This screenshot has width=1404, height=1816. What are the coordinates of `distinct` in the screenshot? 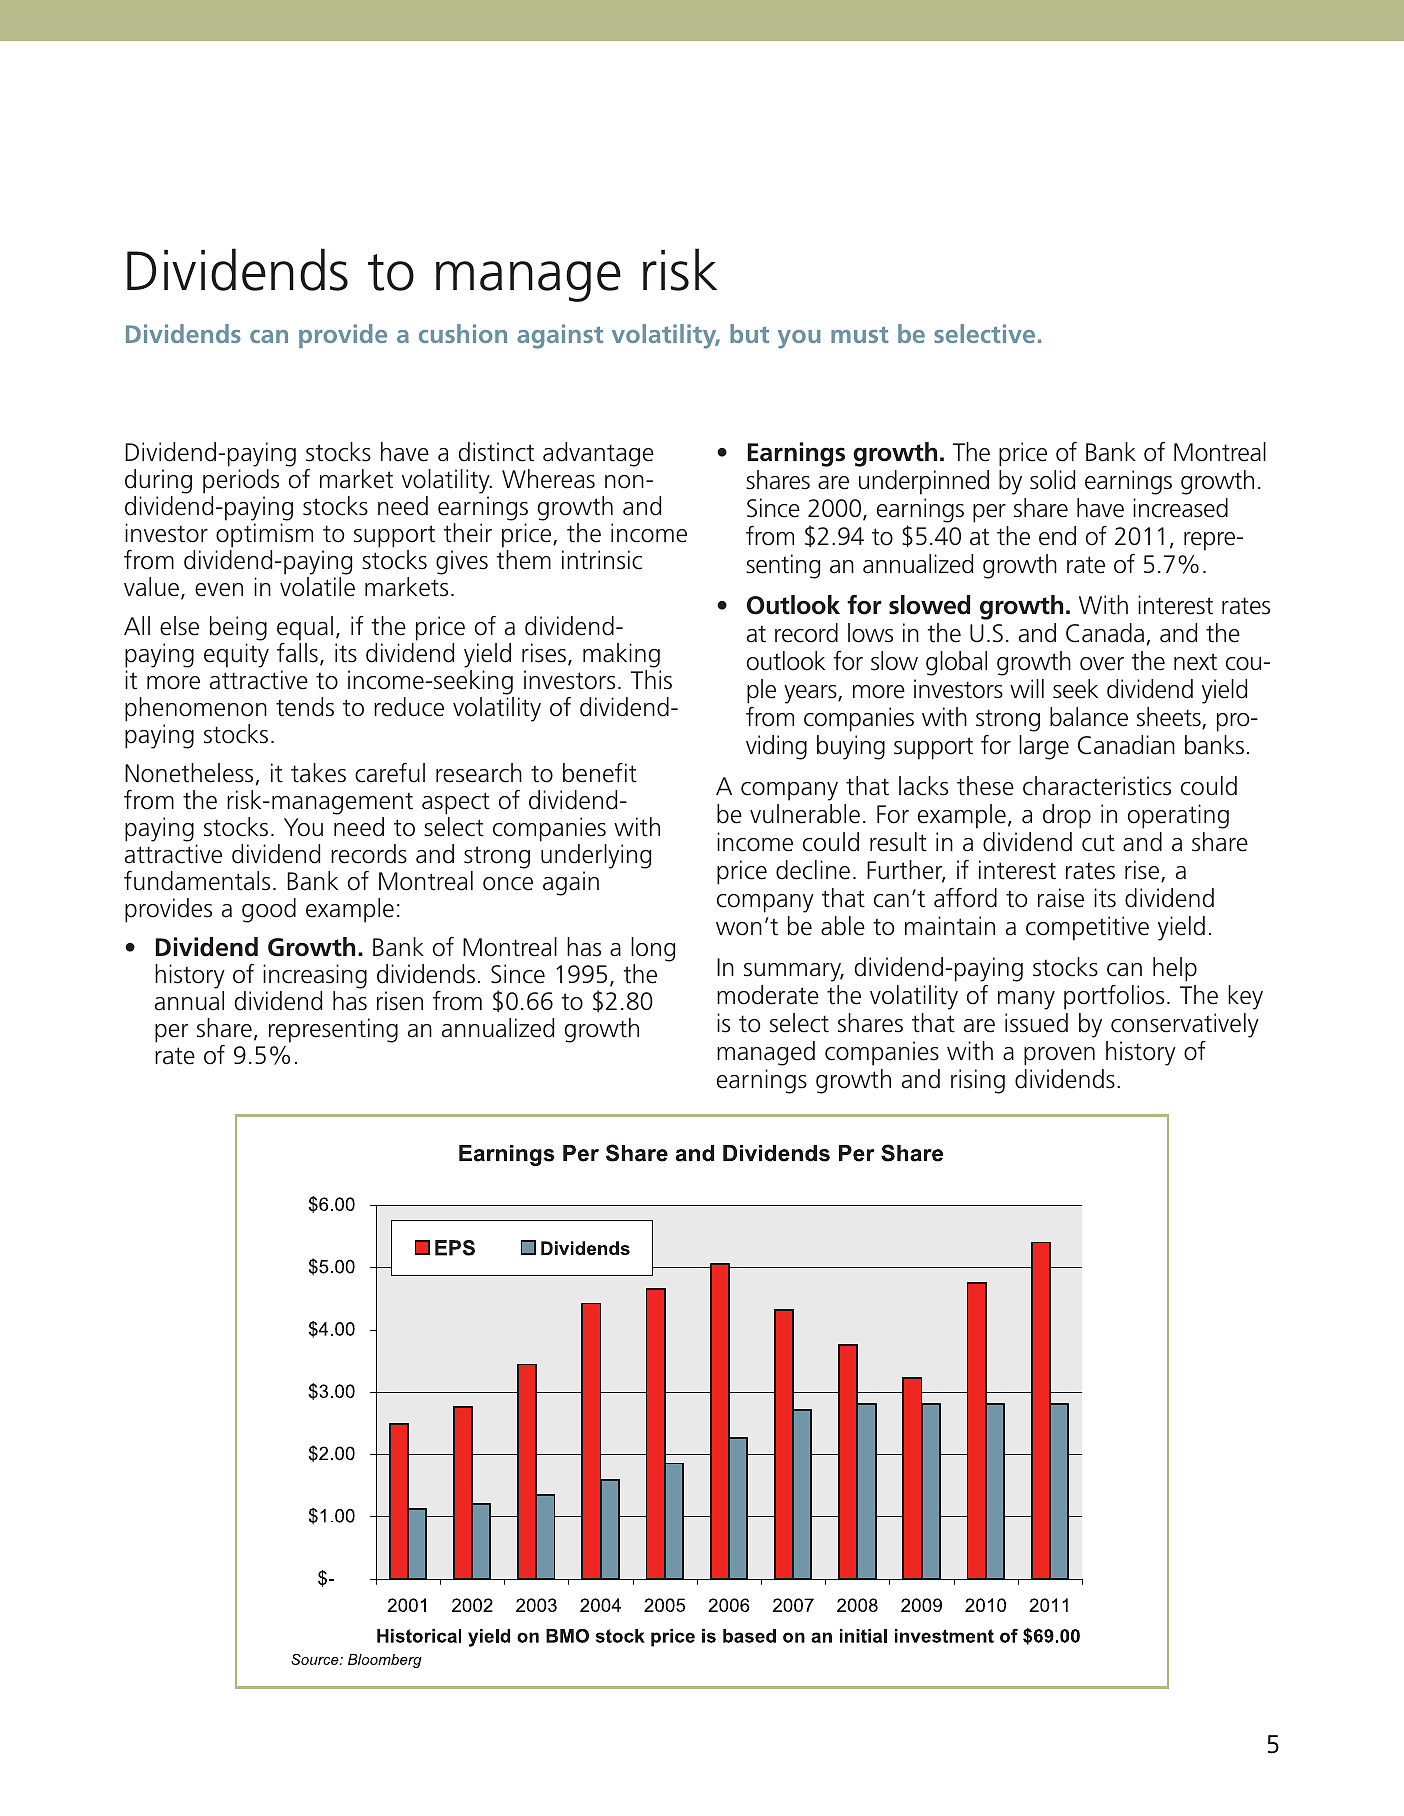 It's located at (496, 452).
